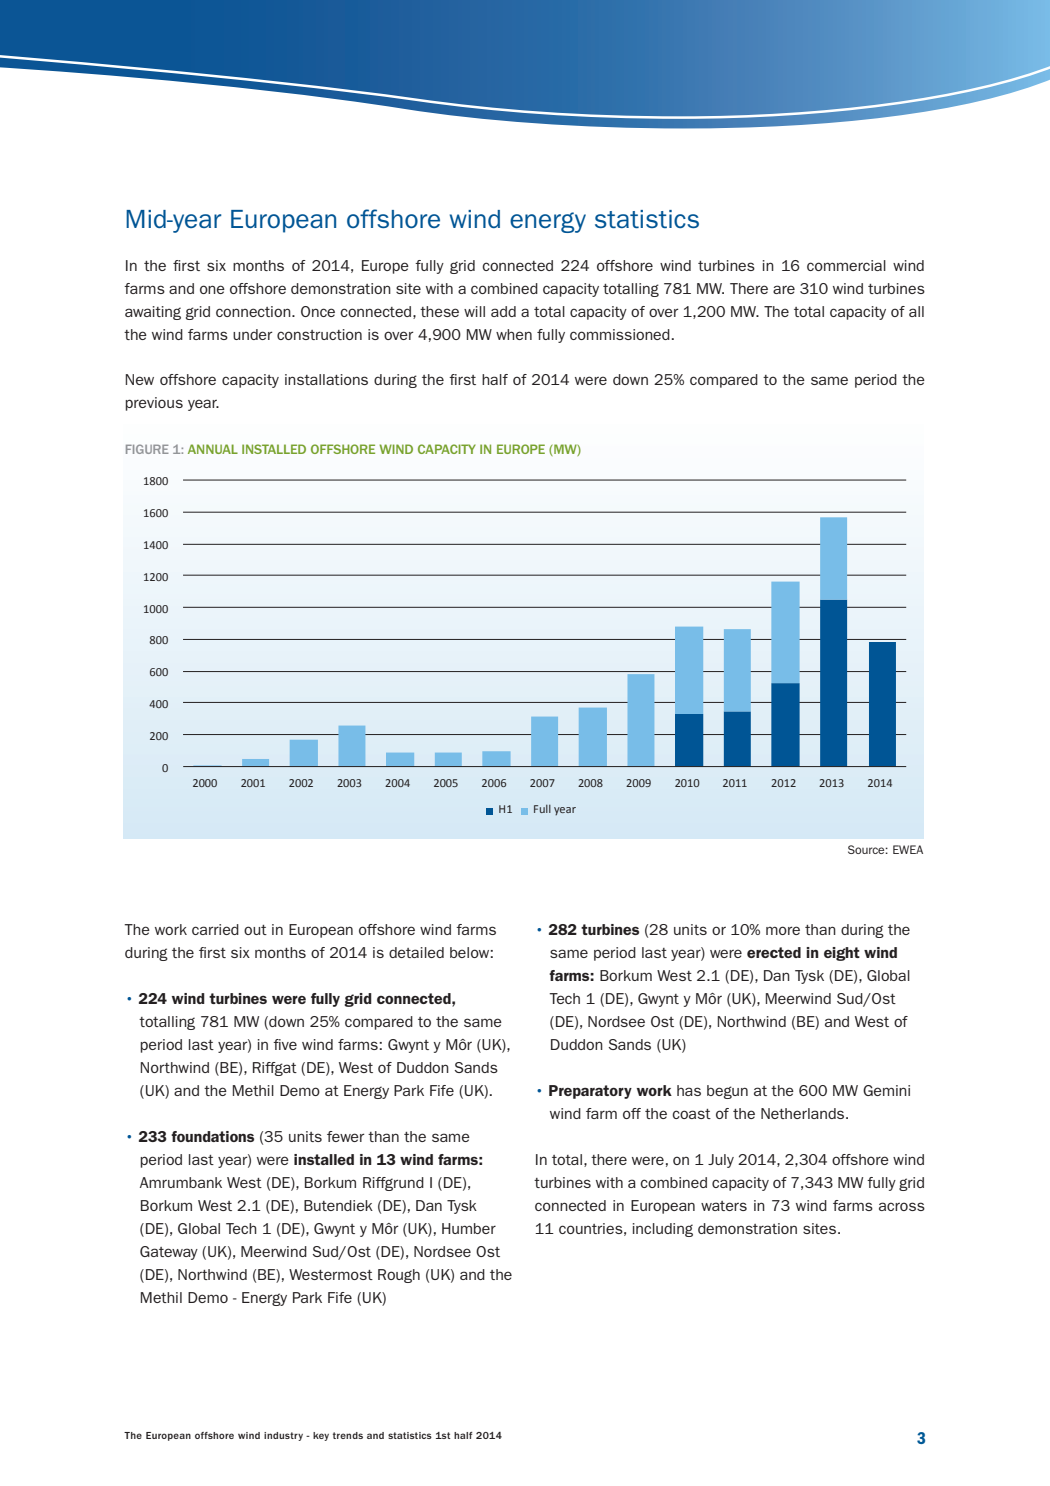 This document has width=1050, height=1486. What do you see at coordinates (846, 265) in the document?
I see `commercial` at bounding box center [846, 265].
